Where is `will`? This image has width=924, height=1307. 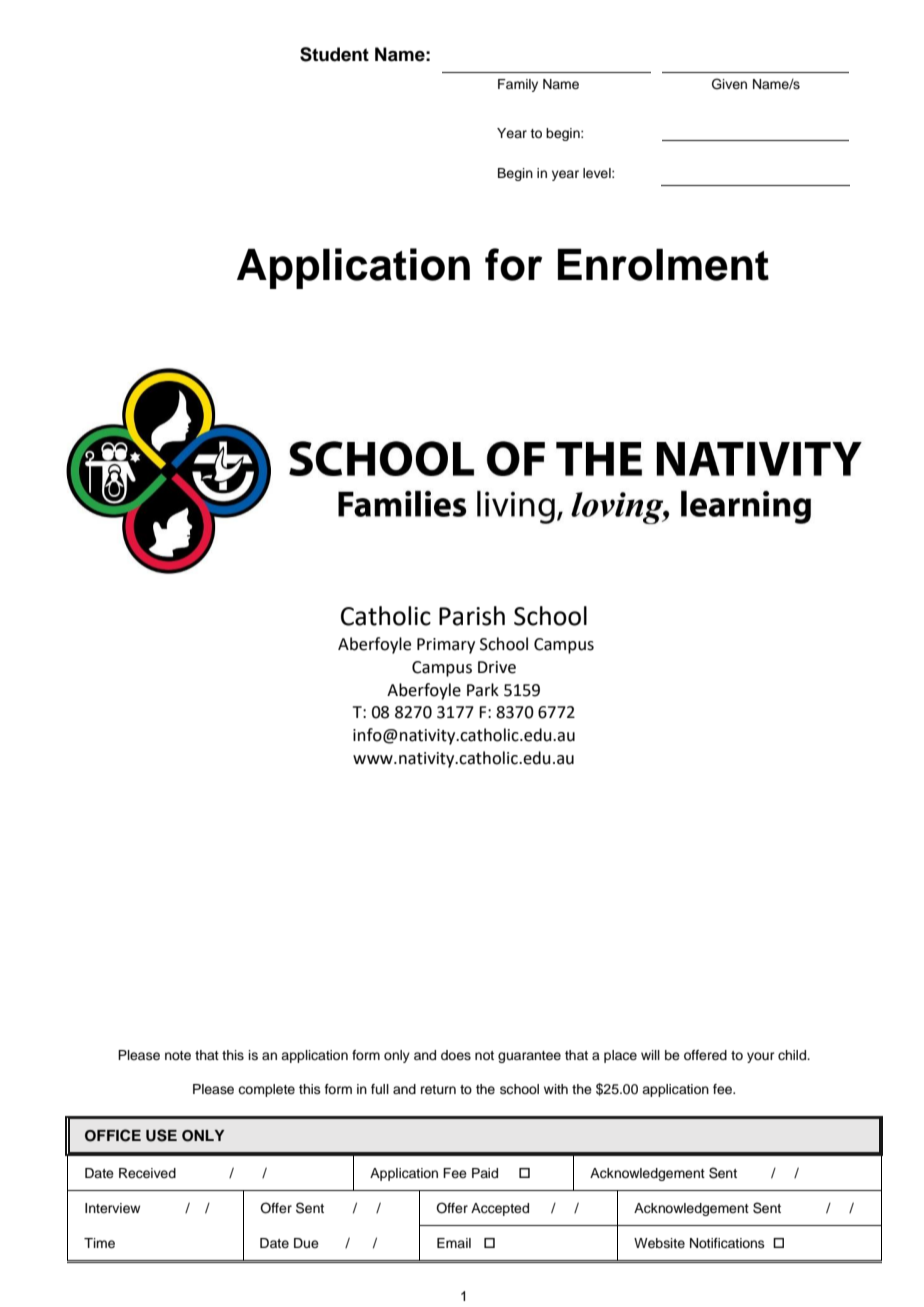 will is located at coordinates (650, 1055).
